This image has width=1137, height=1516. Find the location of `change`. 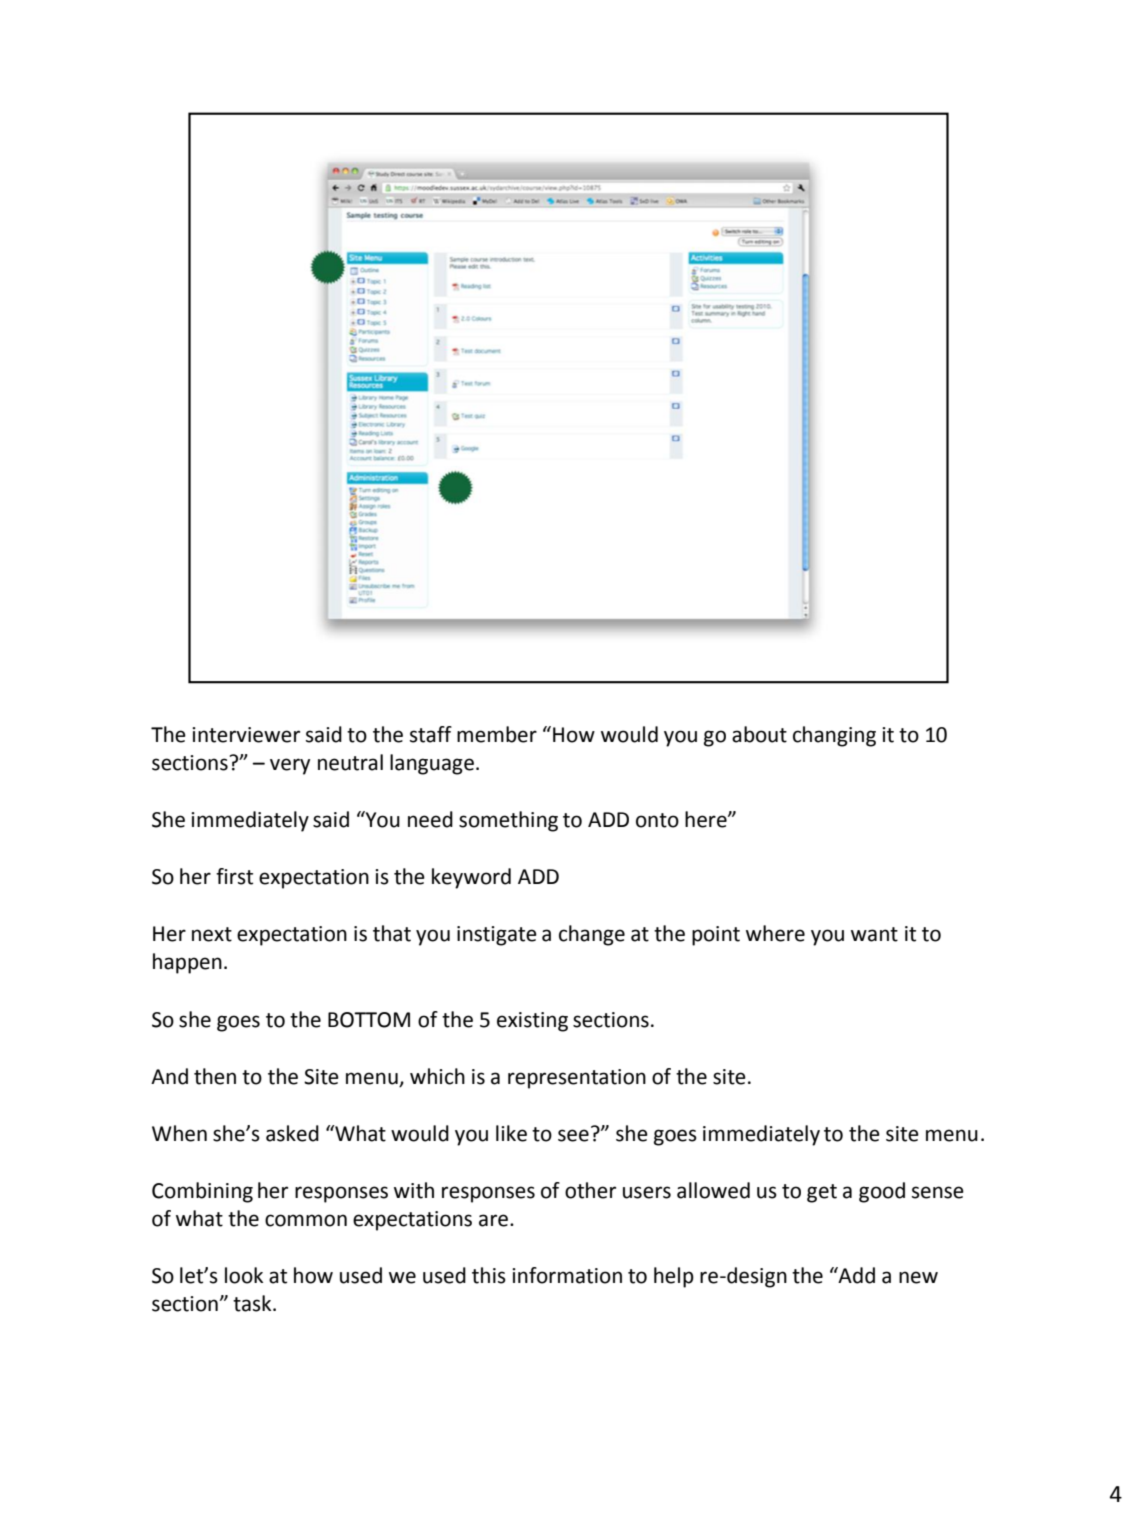

change is located at coordinates (592, 935).
